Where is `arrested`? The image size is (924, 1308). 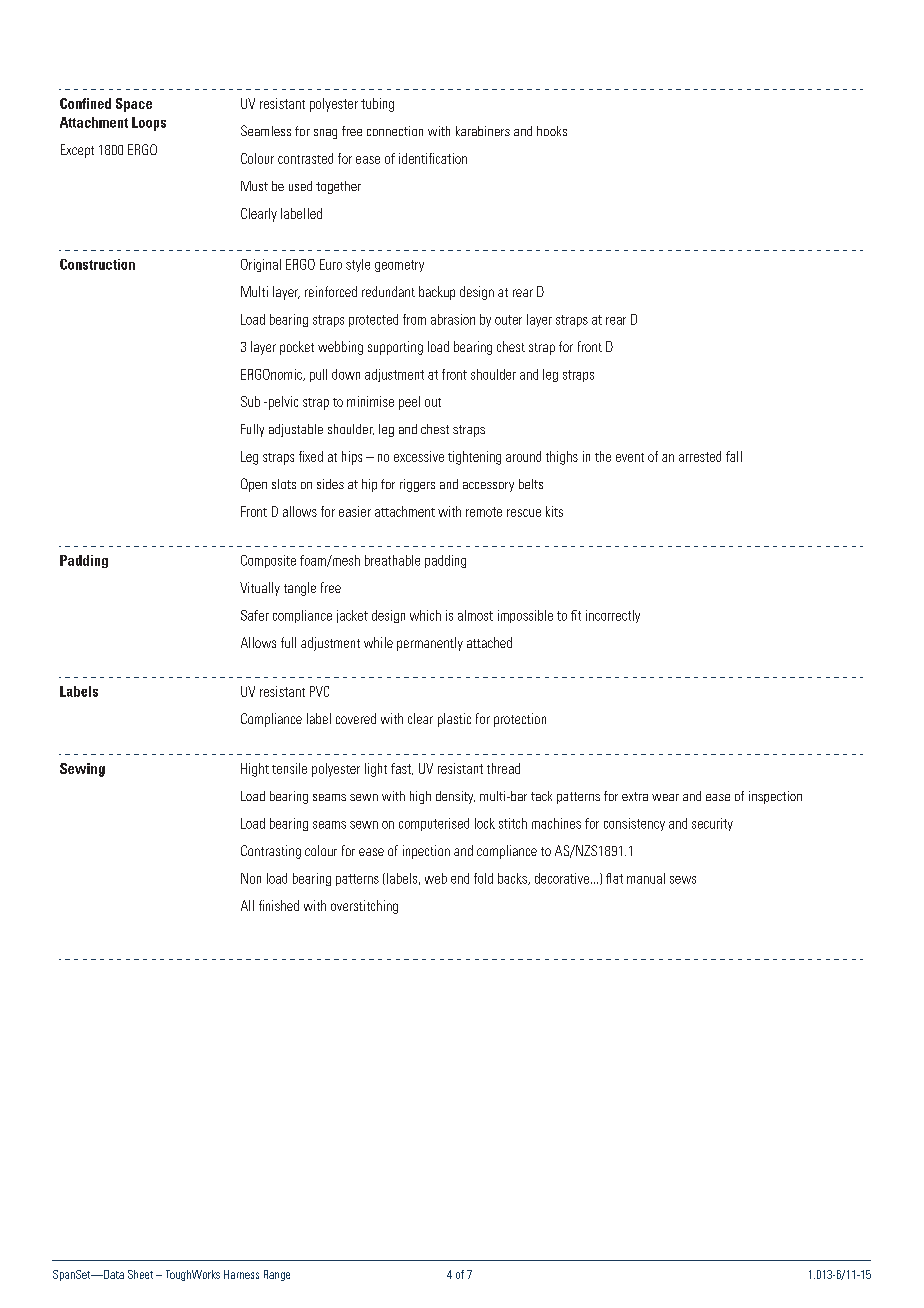 arrested is located at coordinates (700, 456).
